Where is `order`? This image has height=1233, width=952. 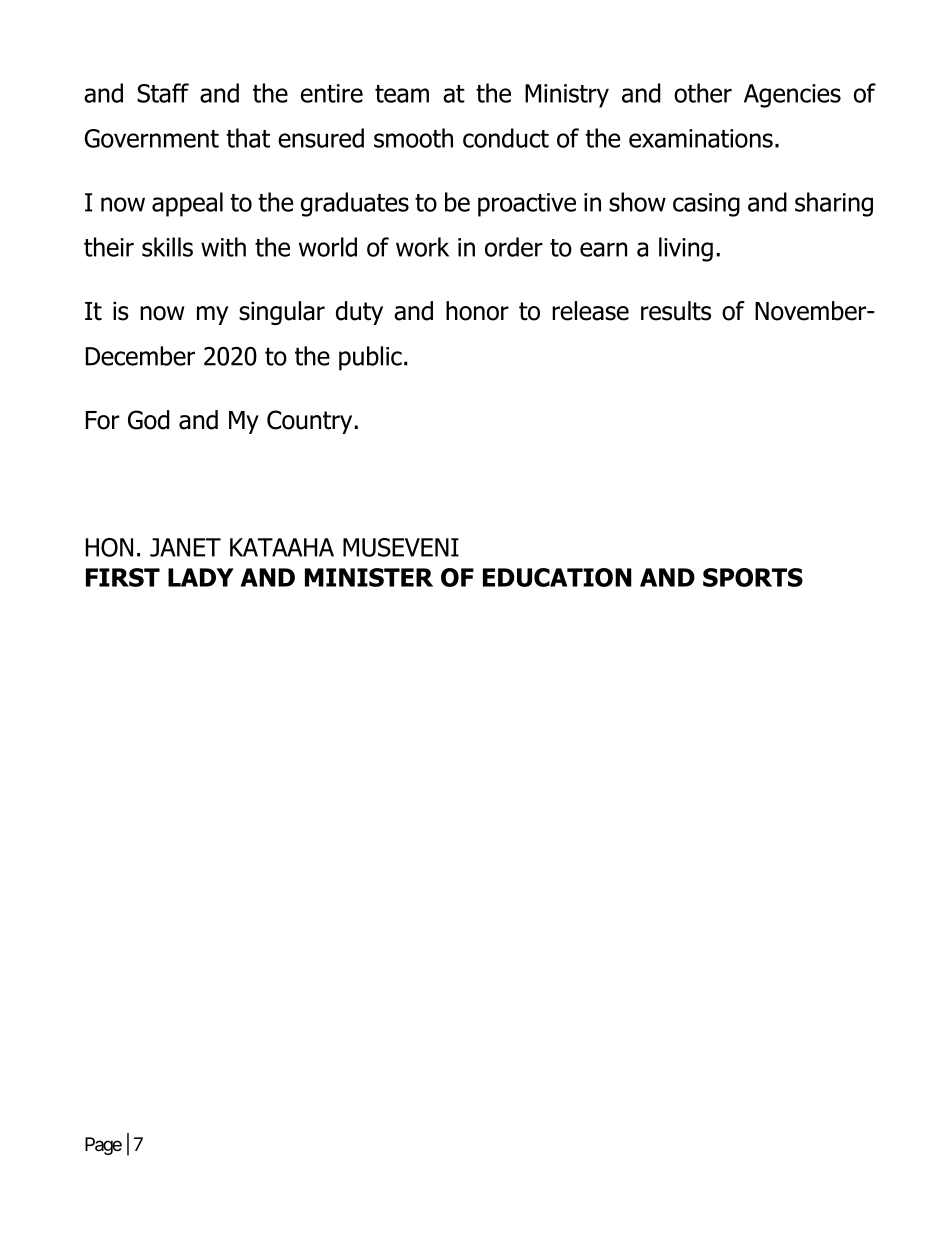 order is located at coordinates (514, 247).
